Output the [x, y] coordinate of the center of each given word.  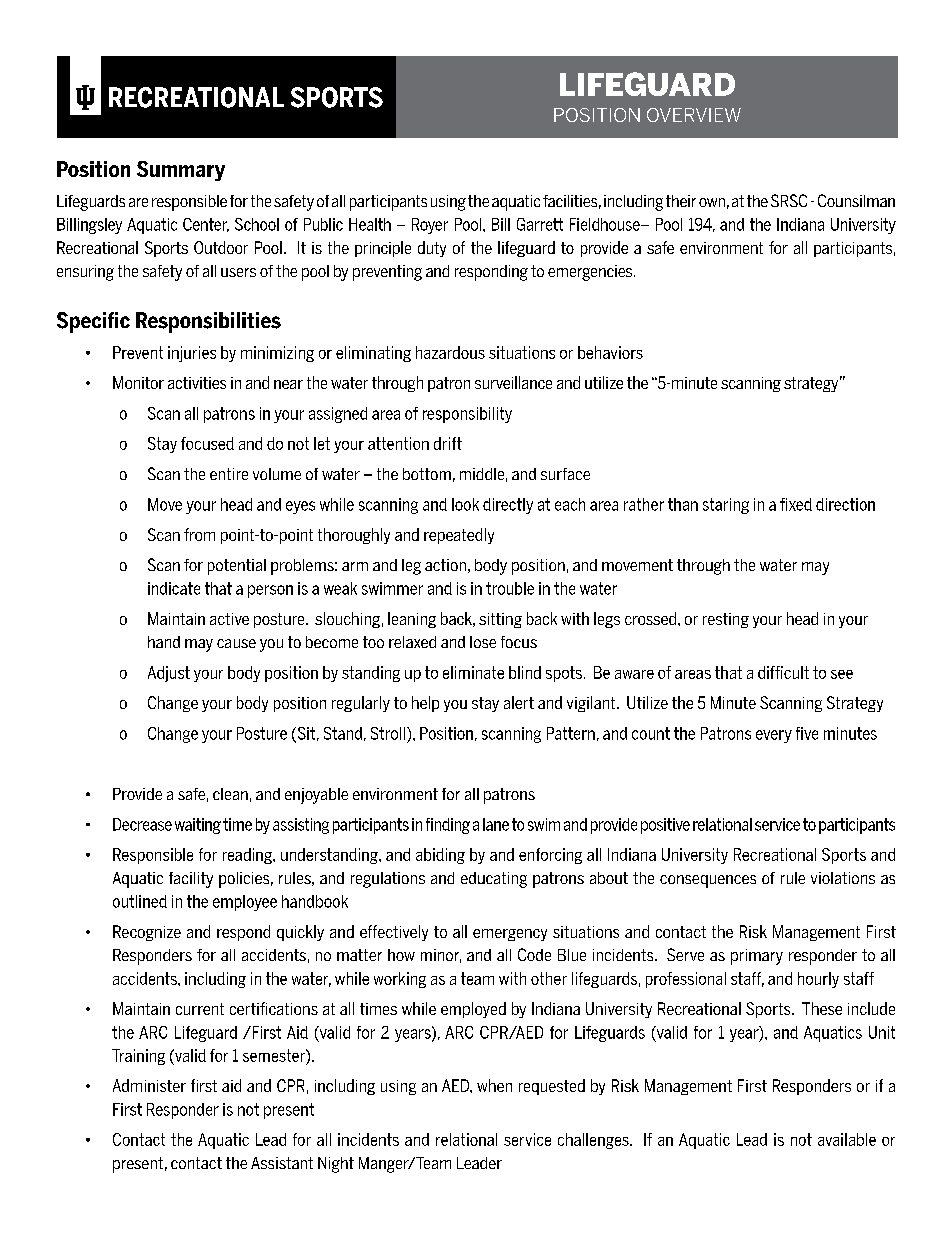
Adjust [169, 674]
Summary [181, 171]
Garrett [540, 224]
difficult [783, 672]
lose [483, 642]
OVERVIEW [694, 115]
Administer [149, 1085]
